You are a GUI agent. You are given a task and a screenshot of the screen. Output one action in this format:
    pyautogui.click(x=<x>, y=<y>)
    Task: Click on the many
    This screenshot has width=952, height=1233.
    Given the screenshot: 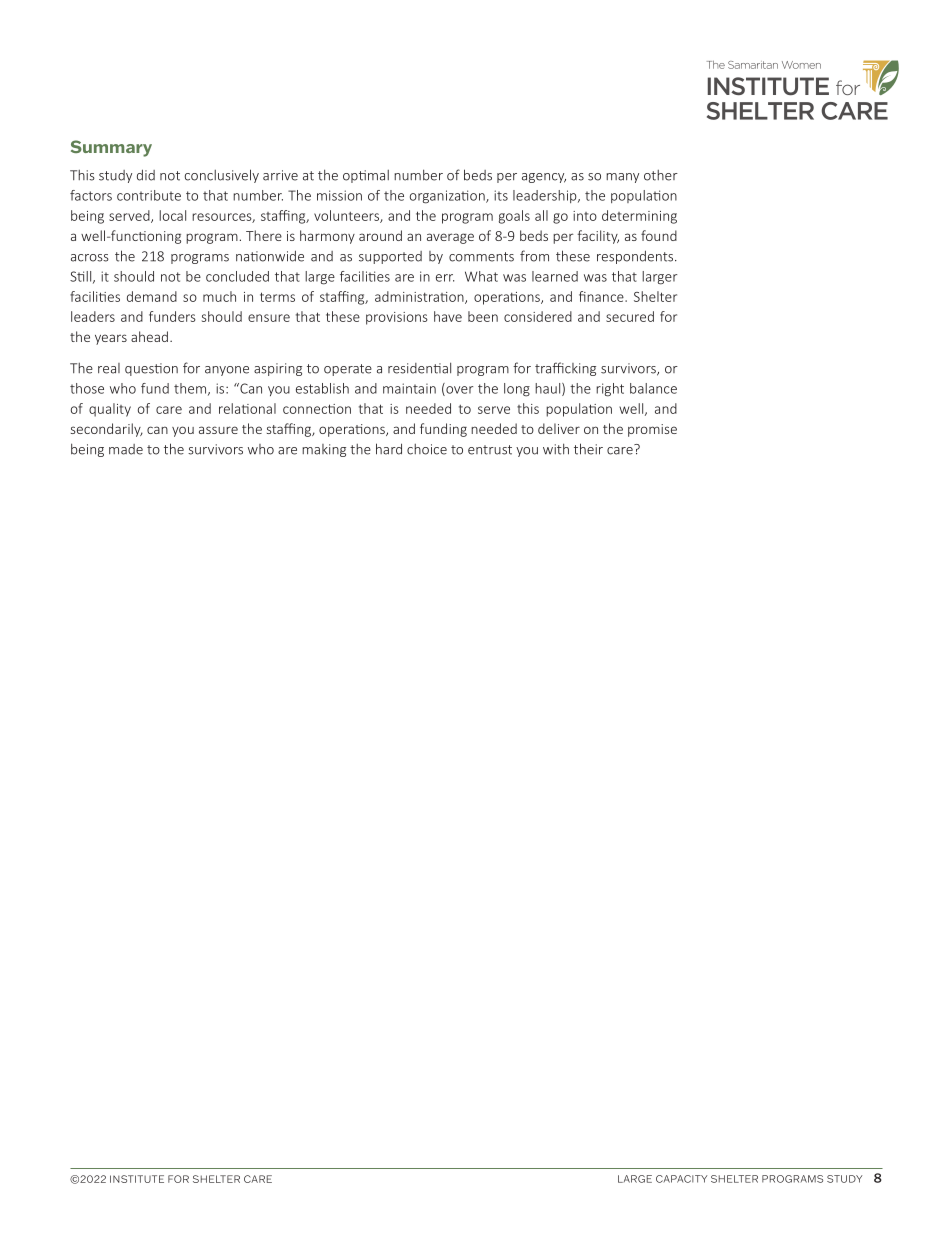 What is the action you would take?
    pyautogui.click(x=622, y=178)
